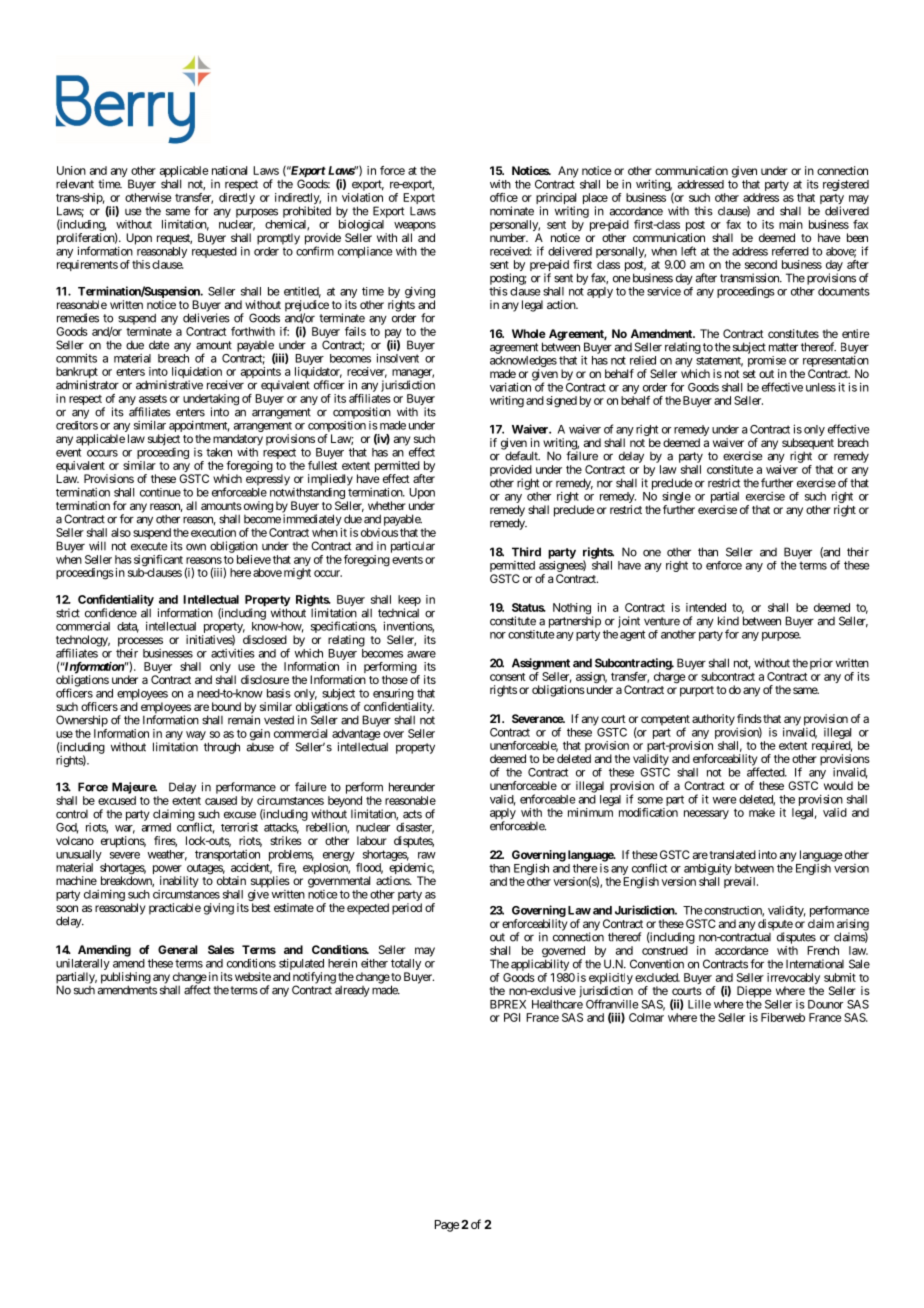 The height and width of the screenshot is (1308, 924). What do you see at coordinates (149, 546) in the screenshot?
I see `execute` at bounding box center [149, 546].
